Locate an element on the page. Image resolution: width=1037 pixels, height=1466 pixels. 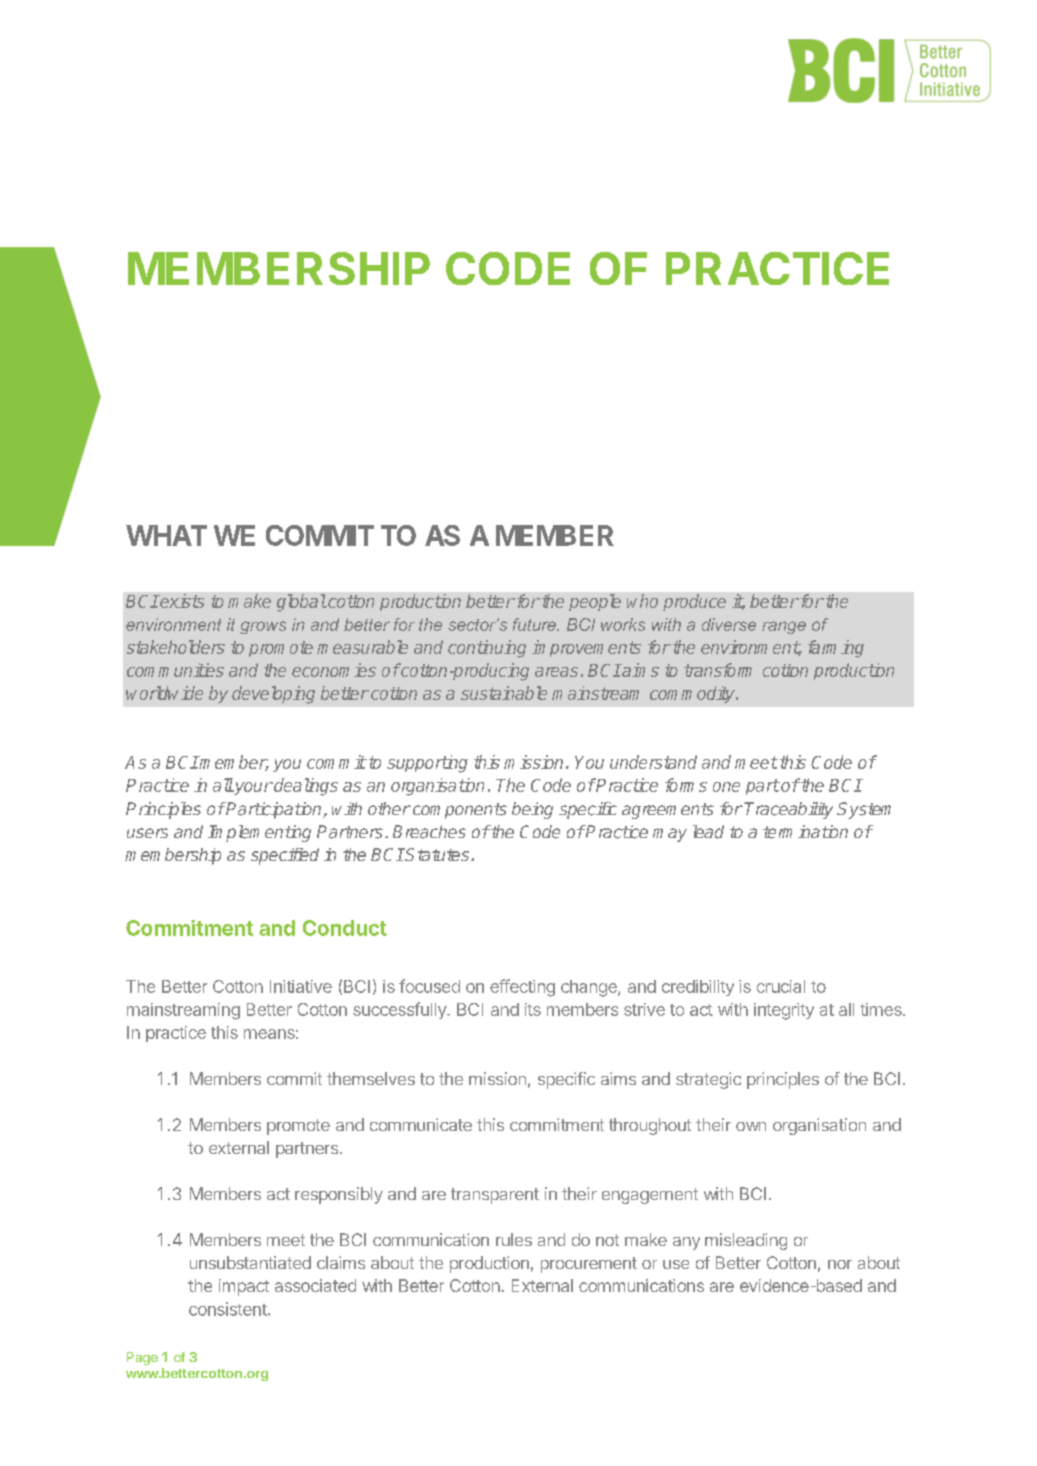
Implementing is located at coordinates (259, 833).
